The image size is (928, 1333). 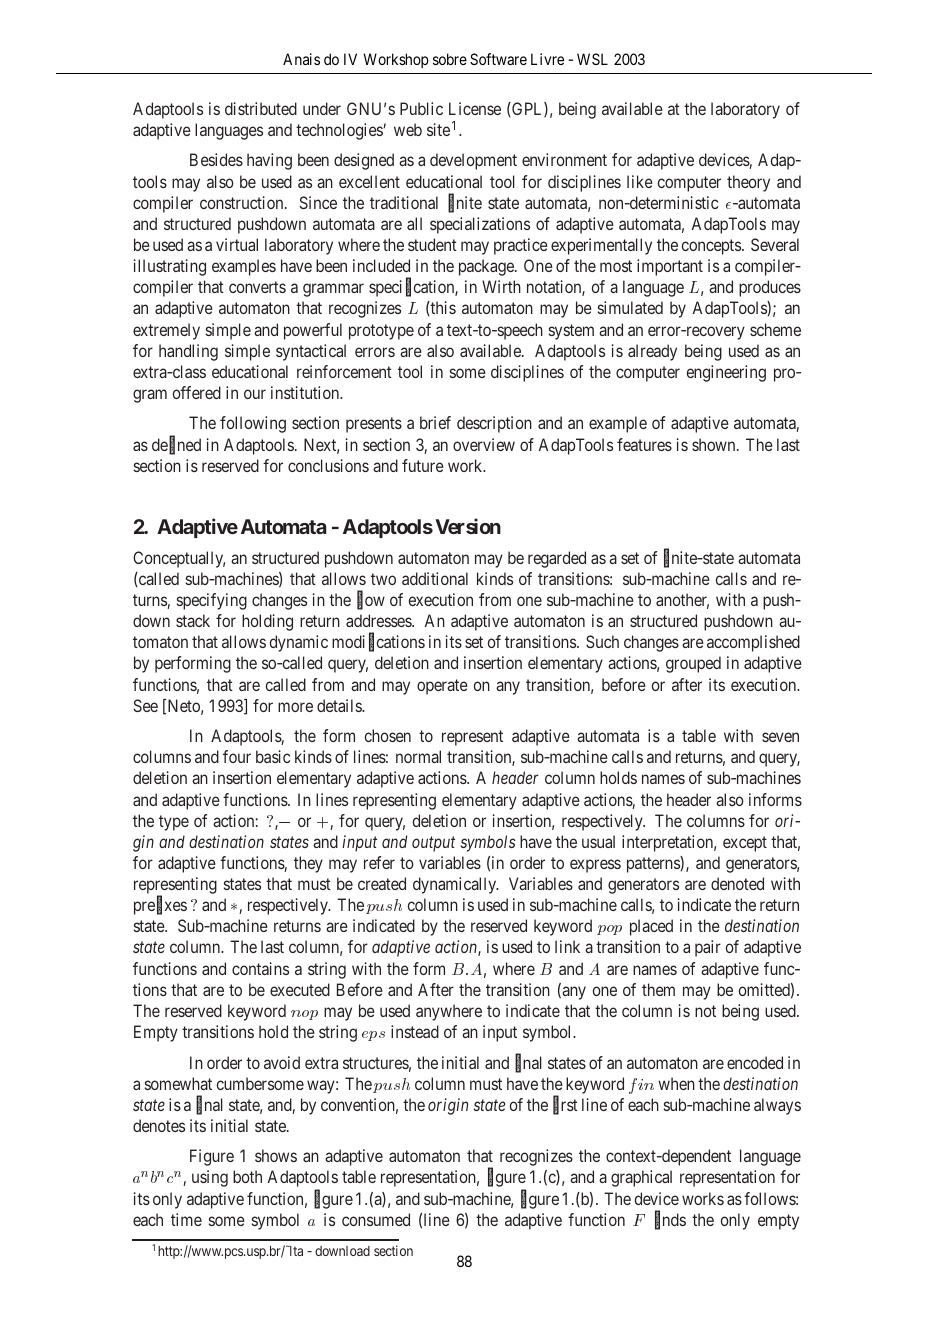 I want to click on distributed, so click(x=261, y=108).
